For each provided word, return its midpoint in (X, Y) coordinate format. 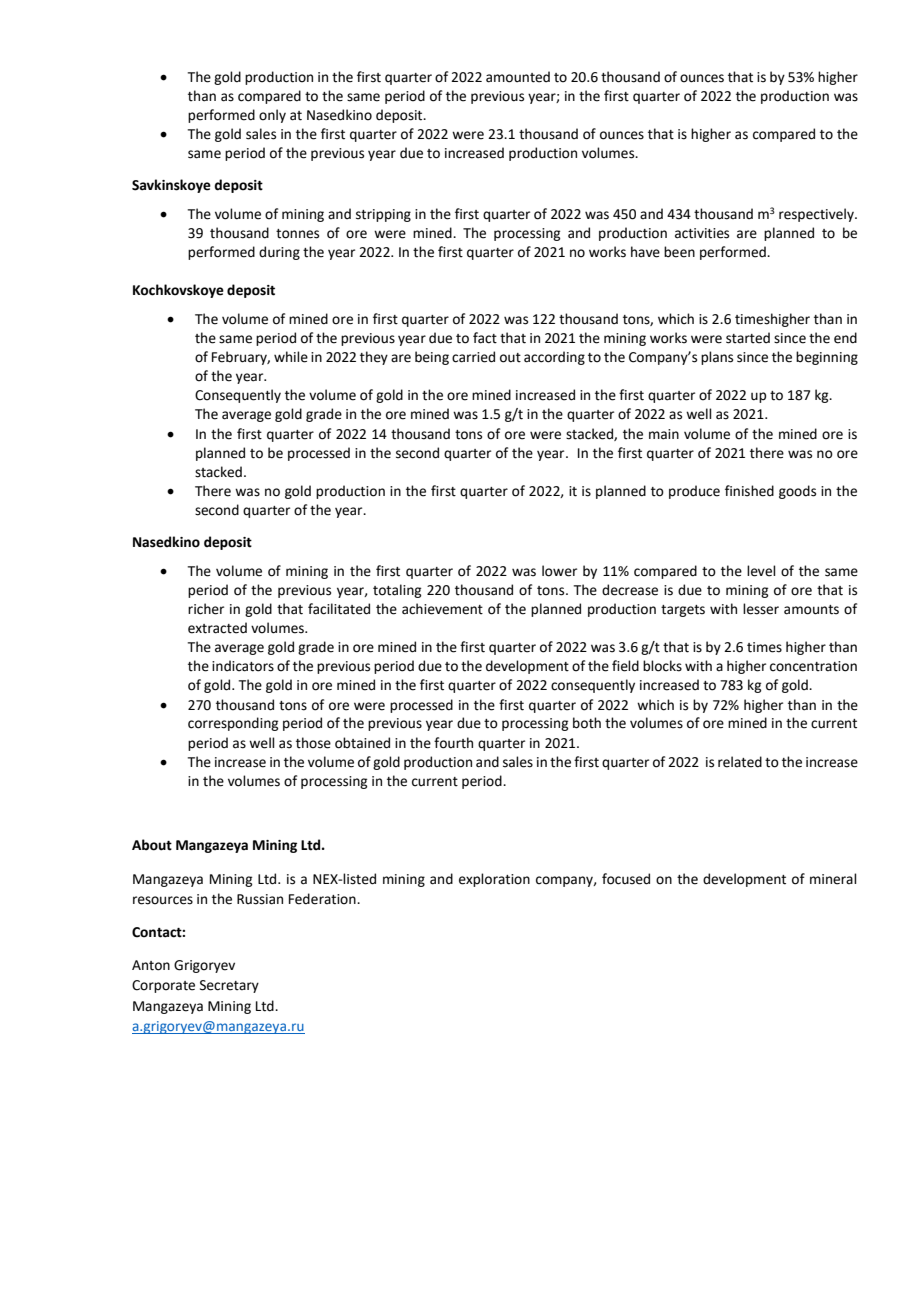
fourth (453, 743)
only (272, 116)
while (291, 357)
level (761, 571)
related (740, 762)
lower (559, 571)
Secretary (229, 986)
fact (485, 338)
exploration (494, 880)
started (748, 338)
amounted (518, 77)
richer (206, 609)
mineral (833, 879)
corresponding (233, 724)
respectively (817, 215)
